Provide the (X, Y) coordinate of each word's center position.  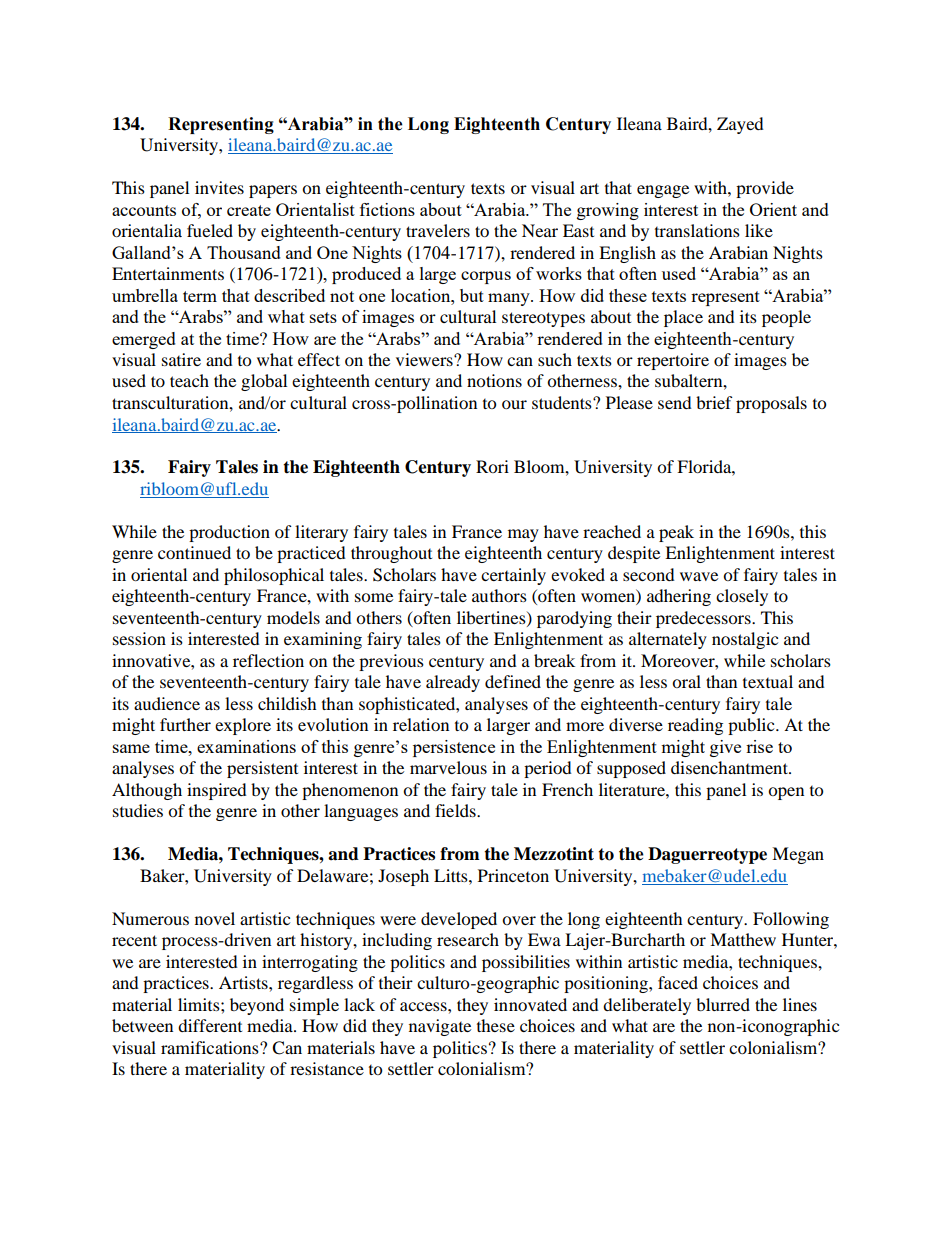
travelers (438, 230)
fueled (210, 230)
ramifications (211, 1047)
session (139, 638)
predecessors (704, 619)
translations (697, 230)
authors (499, 595)
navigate (440, 1027)
